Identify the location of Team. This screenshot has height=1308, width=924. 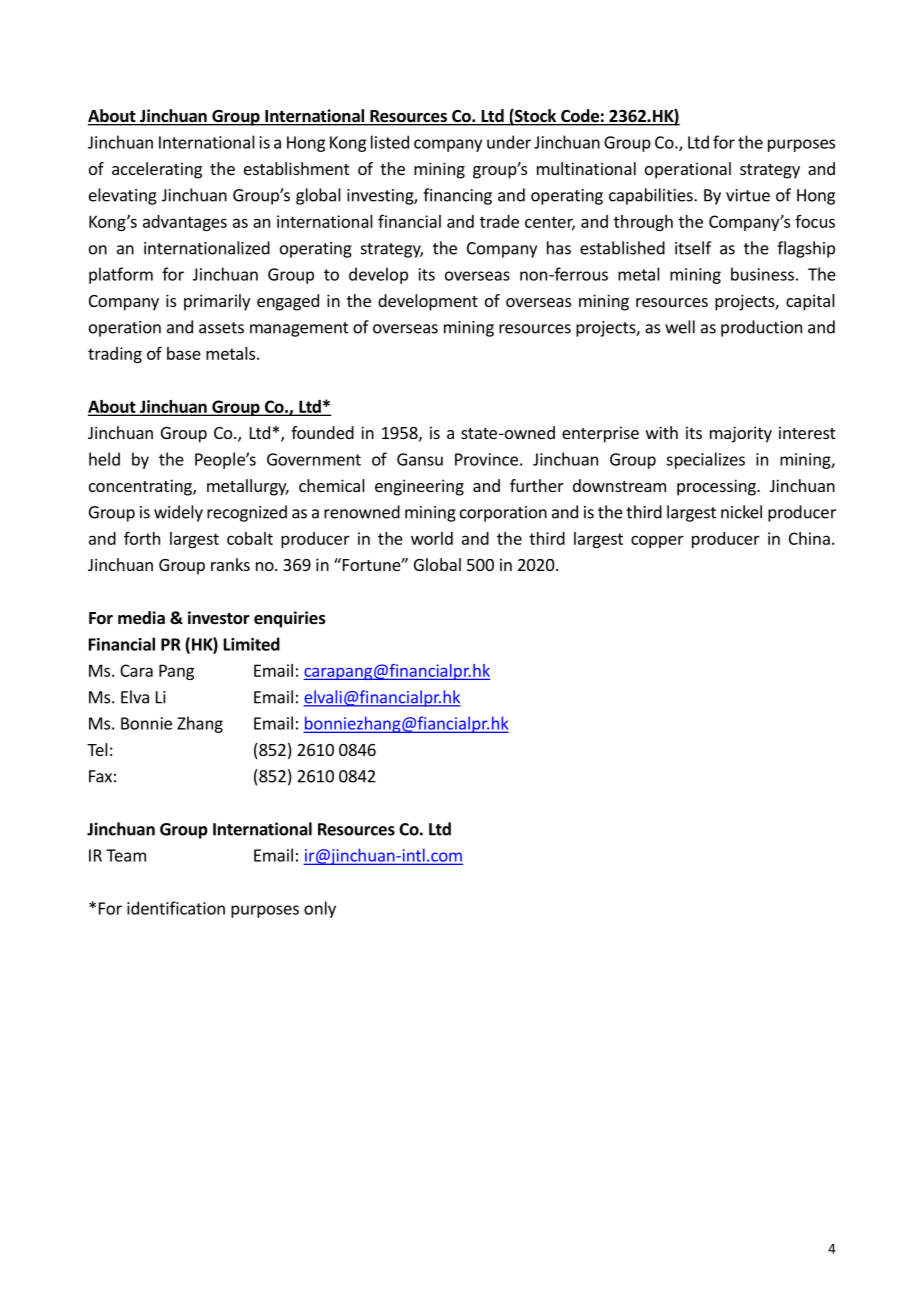
(126, 855).
